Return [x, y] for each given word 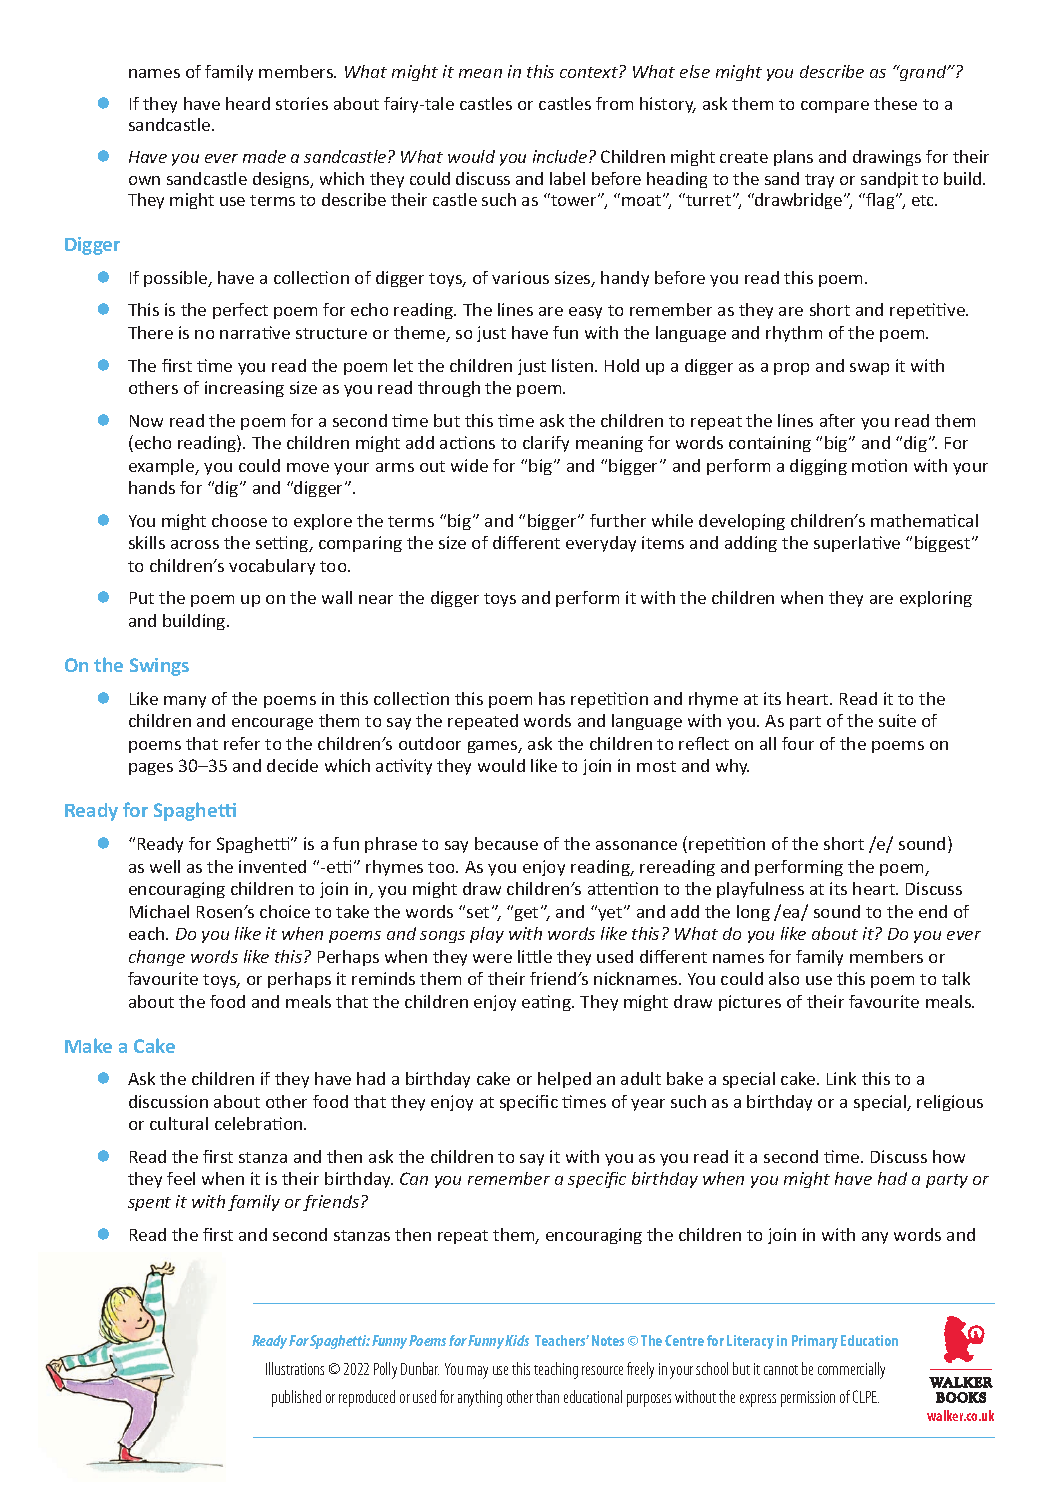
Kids [517, 1340]
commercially [851, 1370]
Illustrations [295, 1368]
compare [835, 107]
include [561, 156]
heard [248, 103]
